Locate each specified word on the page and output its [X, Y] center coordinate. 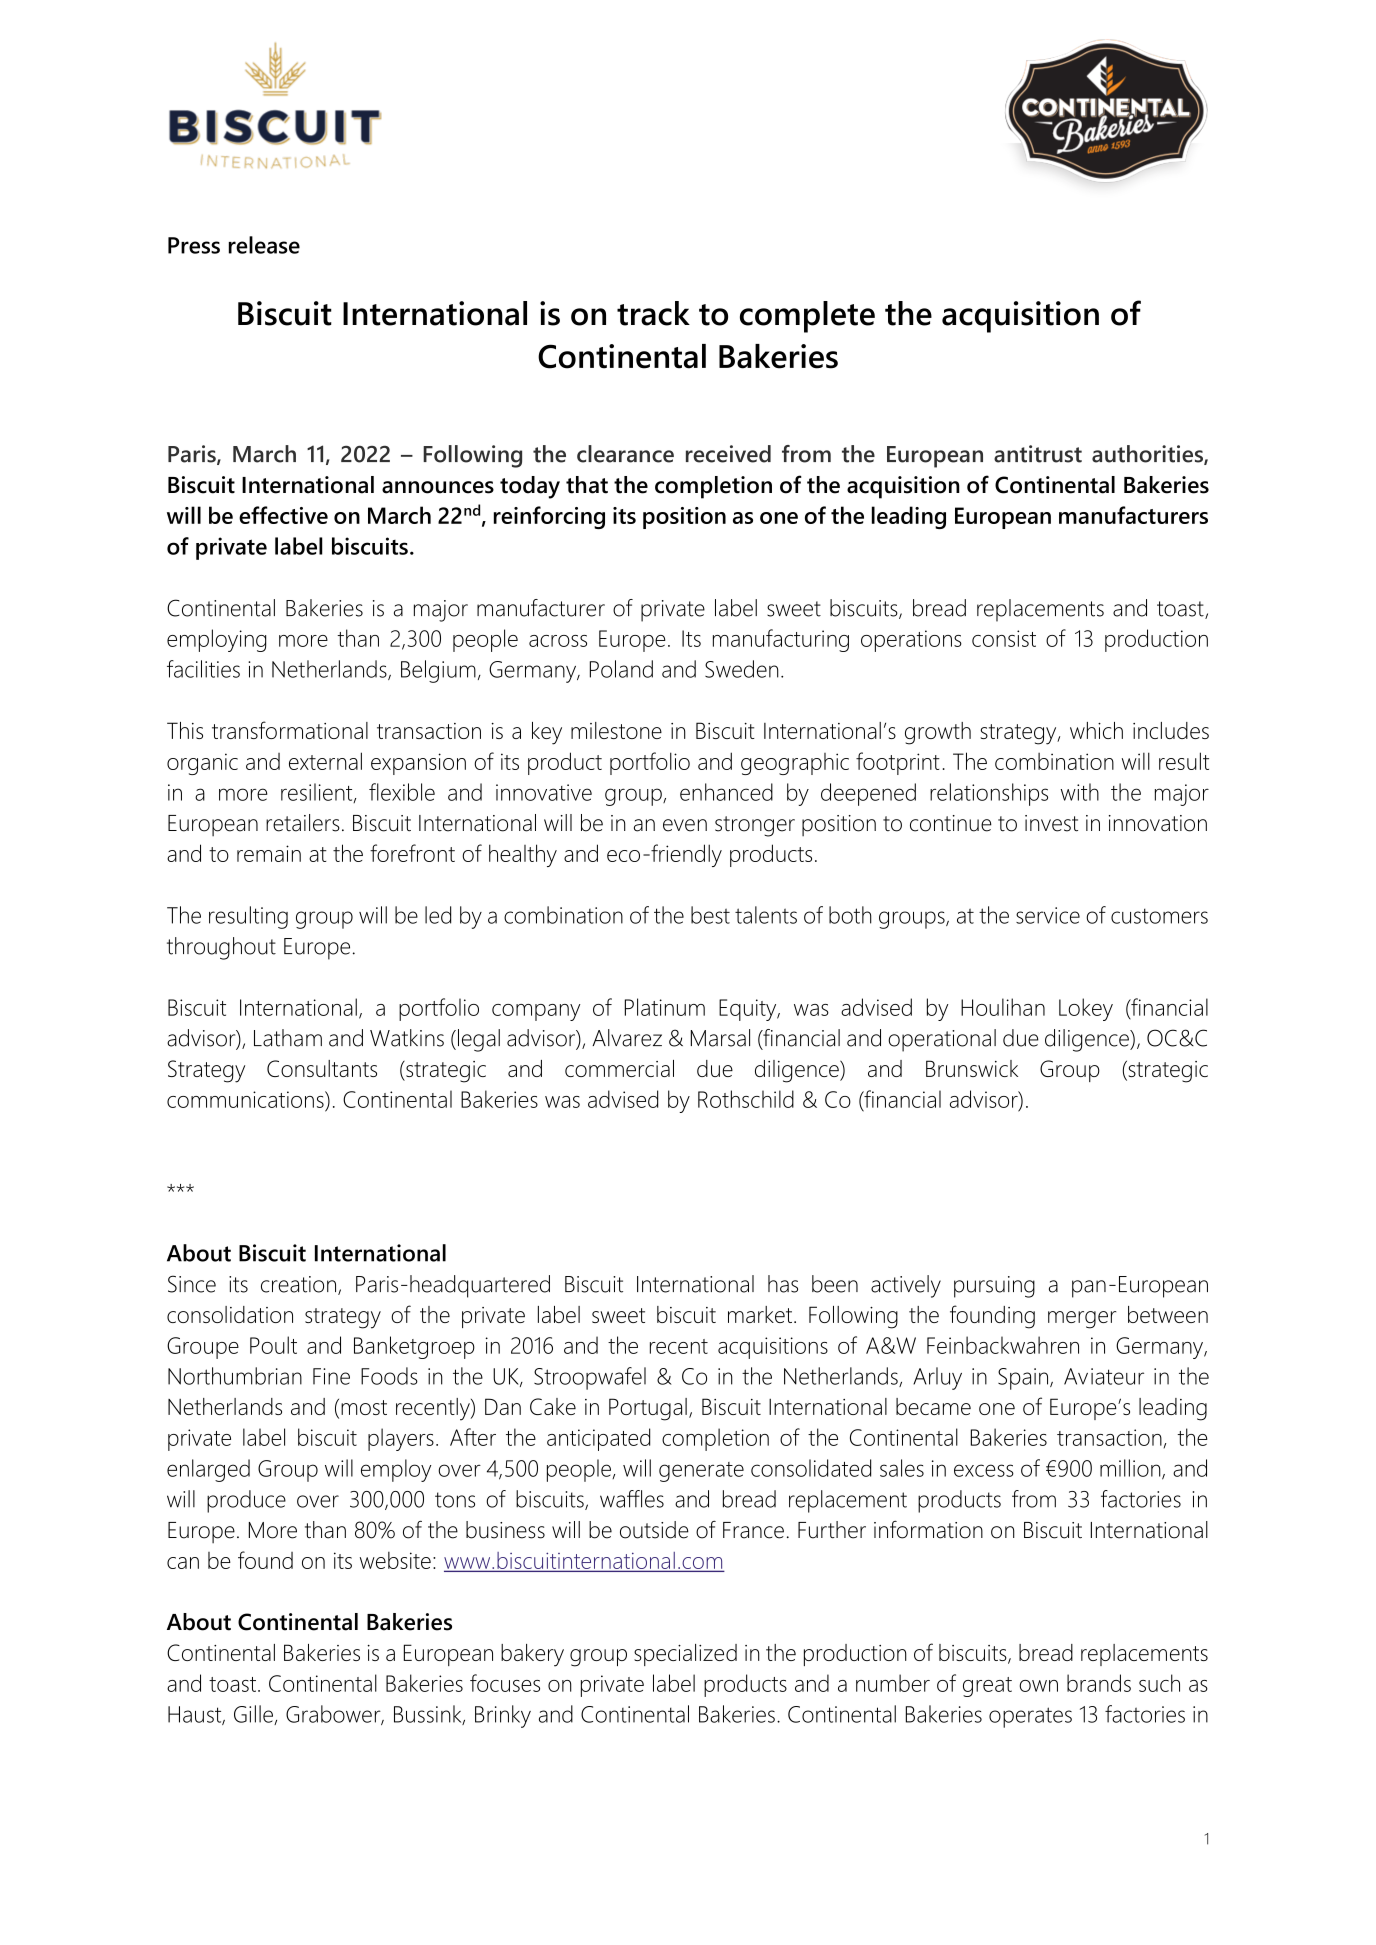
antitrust [1038, 454]
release [264, 245]
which [1096, 730]
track [653, 313]
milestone [616, 730]
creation [298, 1284]
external [325, 761]
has [783, 1284]
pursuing [994, 1287]
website [395, 1560]
